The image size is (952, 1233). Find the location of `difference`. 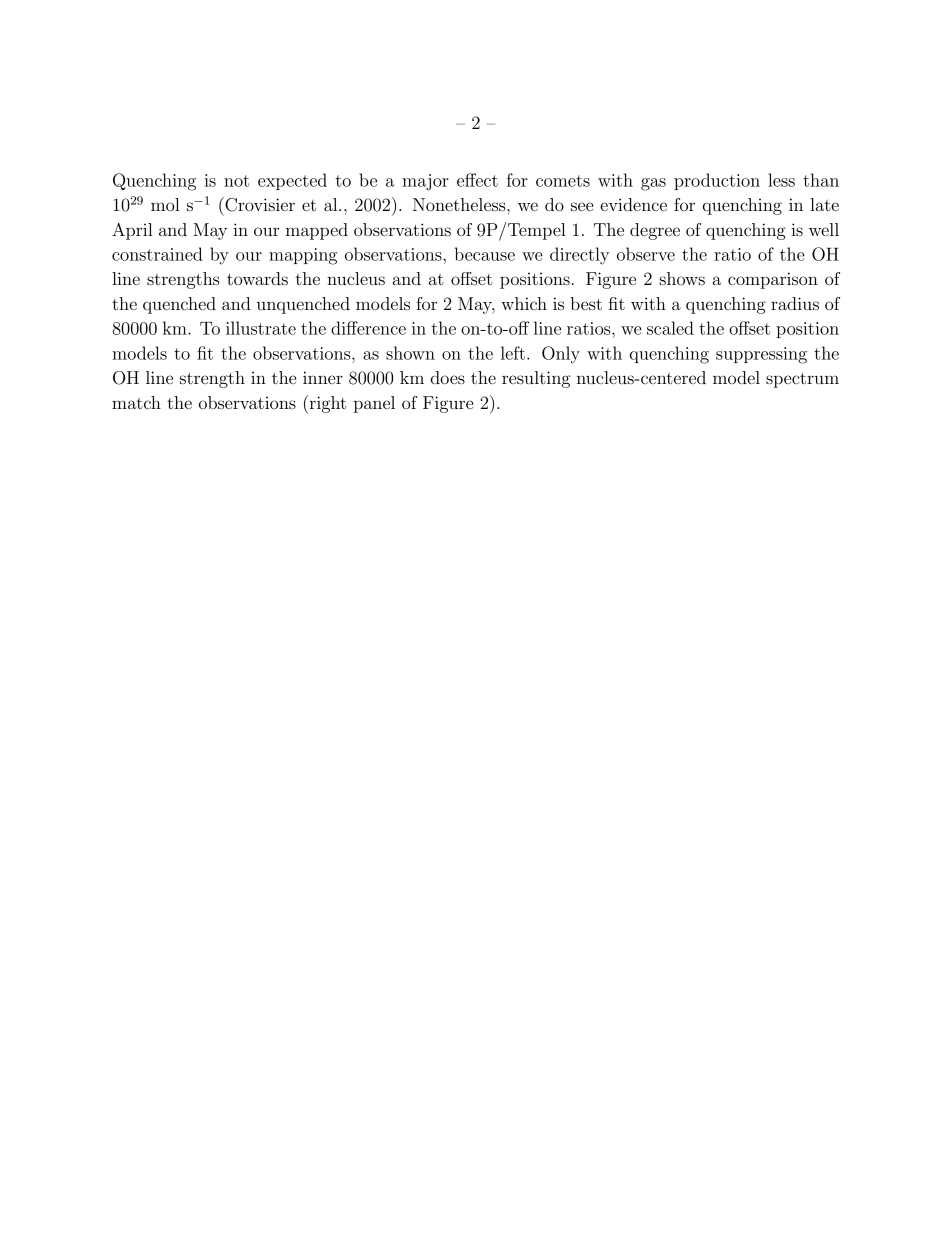

difference is located at coordinates (368, 328).
